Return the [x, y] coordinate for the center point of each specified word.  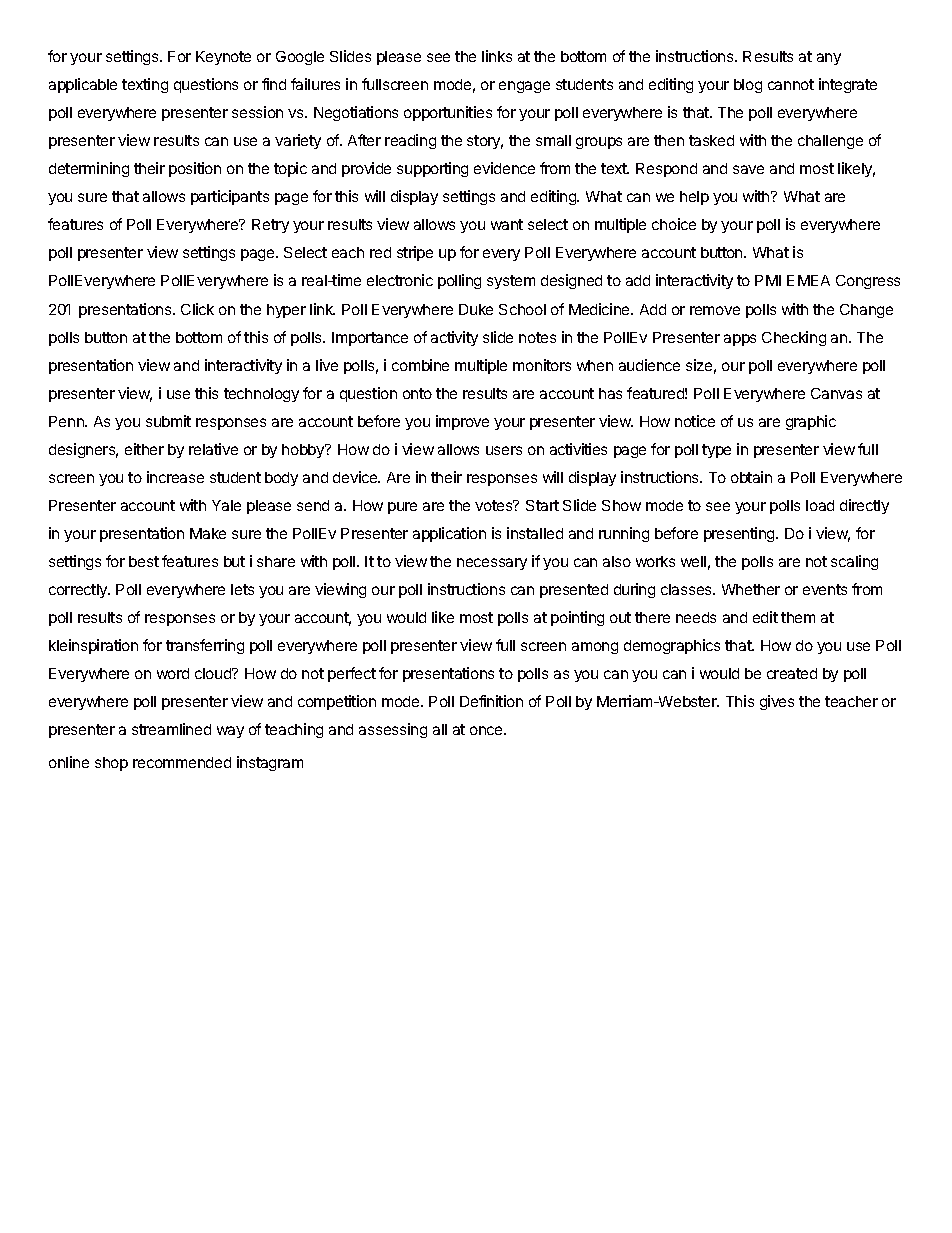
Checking [794, 338]
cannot [791, 84]
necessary [492, 564]
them [798, 617]
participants [230, 197]
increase [175, 477]
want [507, 224]
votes [495, 505]
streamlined [171, 729]
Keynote [223, 58]
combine [420, 365]
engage [524, 87]
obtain [751, 477]
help [694, 198]
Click [197, 309]
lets [242, 589]
